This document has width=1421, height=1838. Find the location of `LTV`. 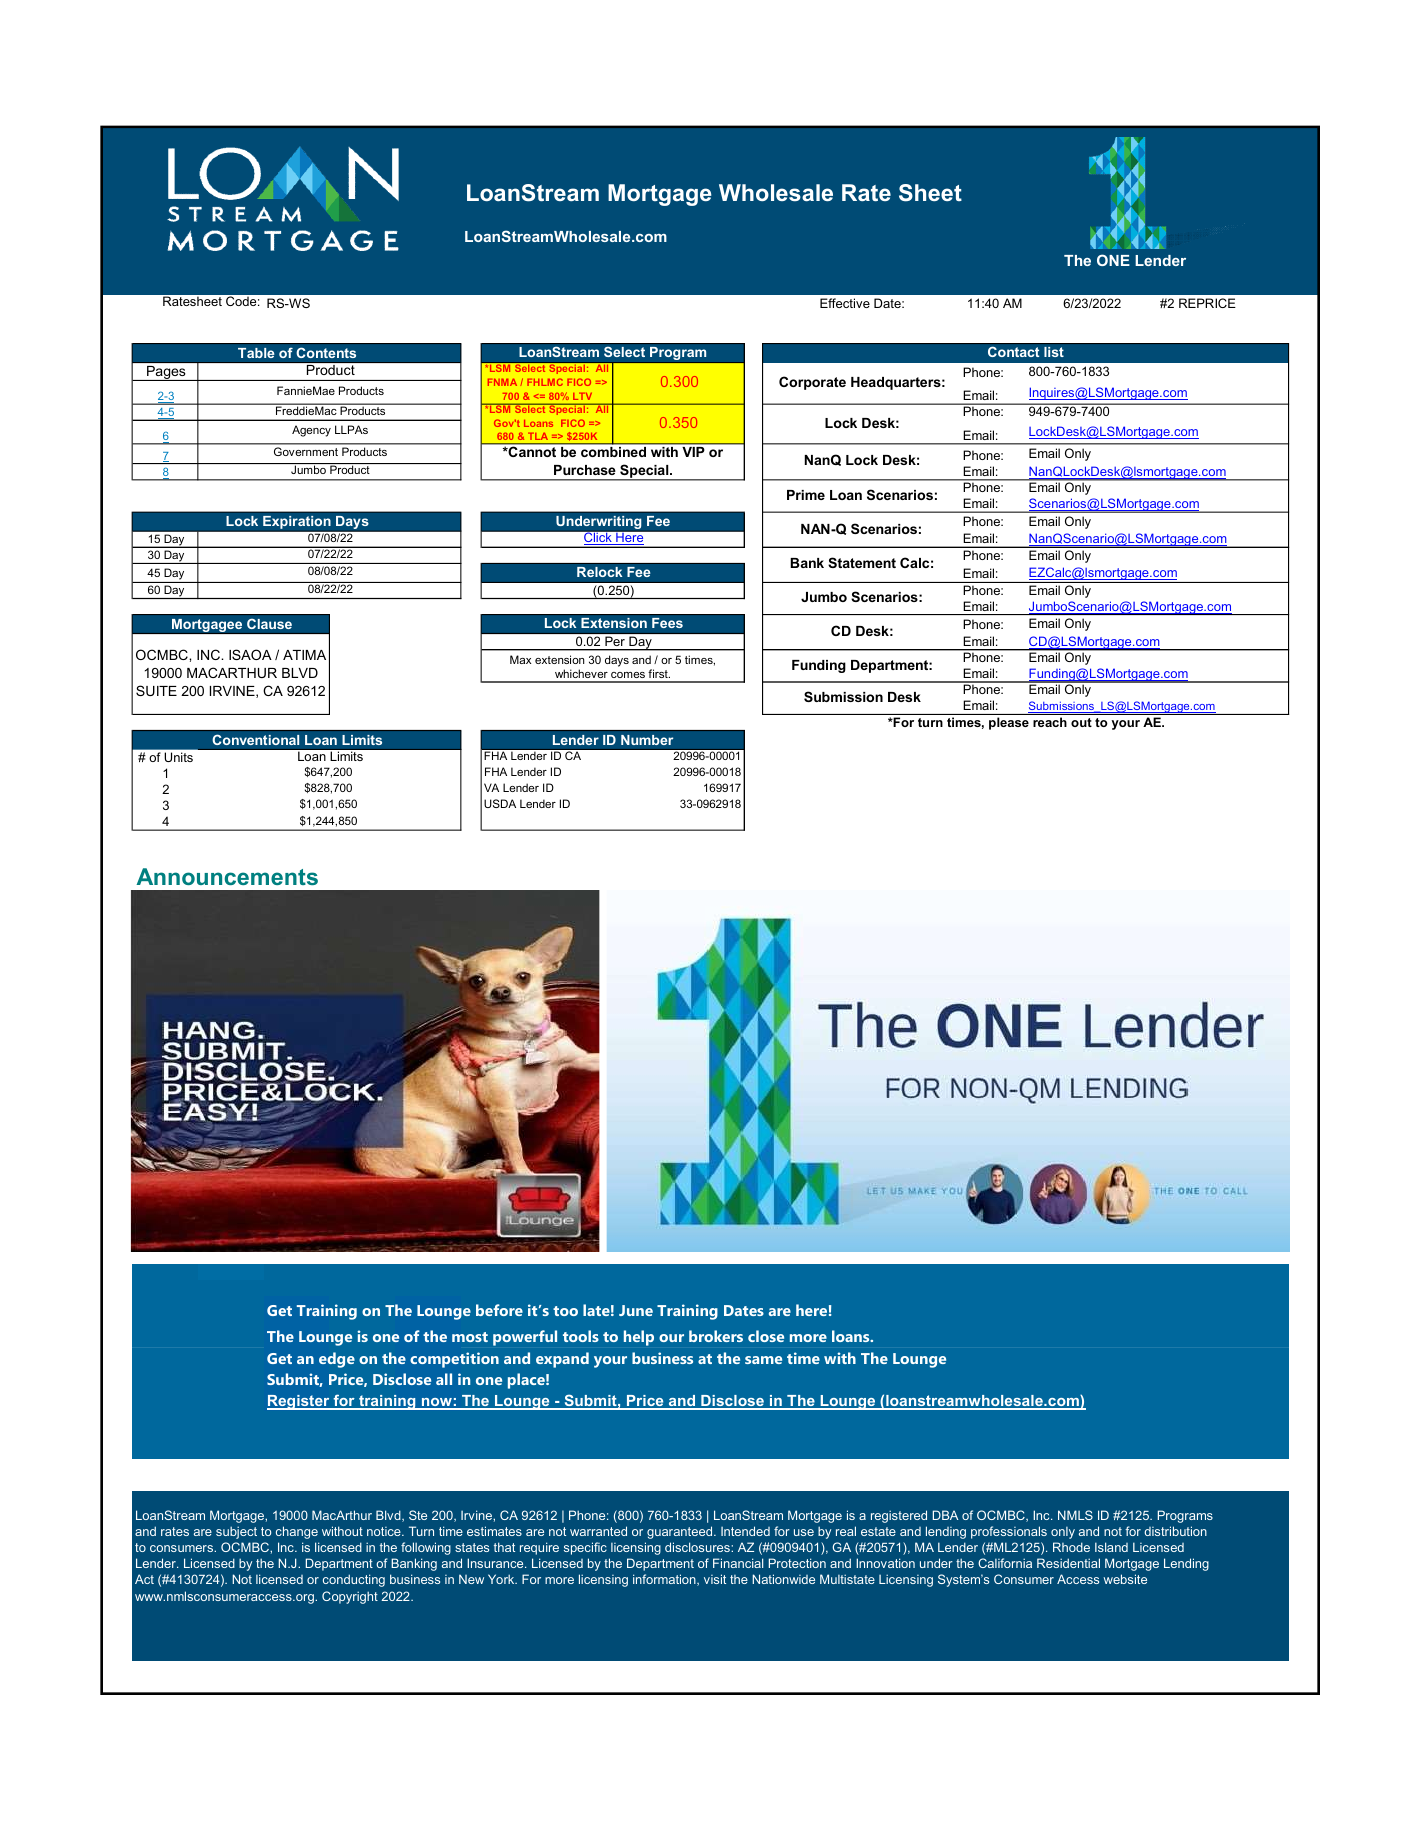

LTV is located at coordinates (582, 396).
